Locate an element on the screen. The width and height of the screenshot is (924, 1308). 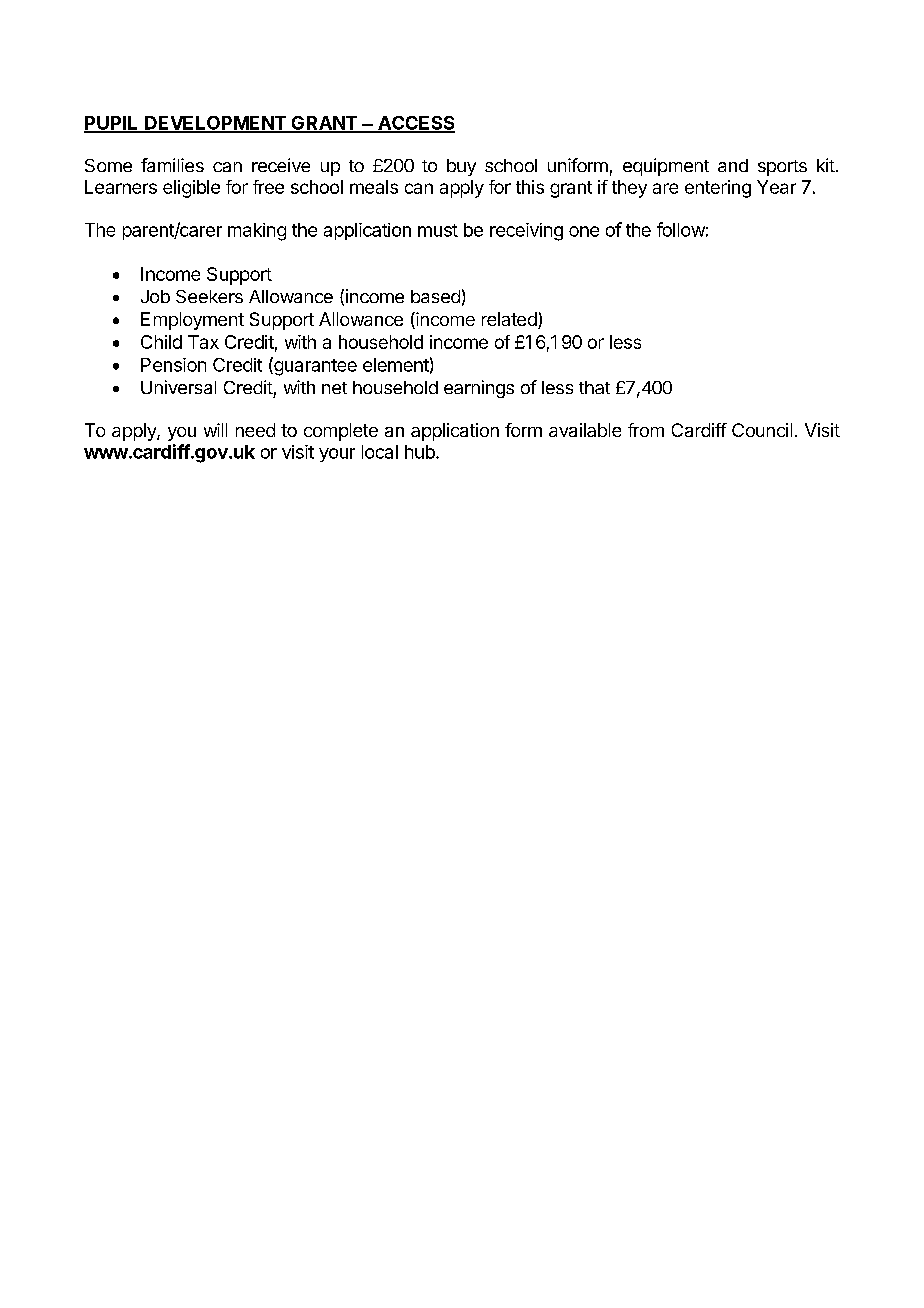
DEVELOPMENT is located at coordinates (215, 124).
